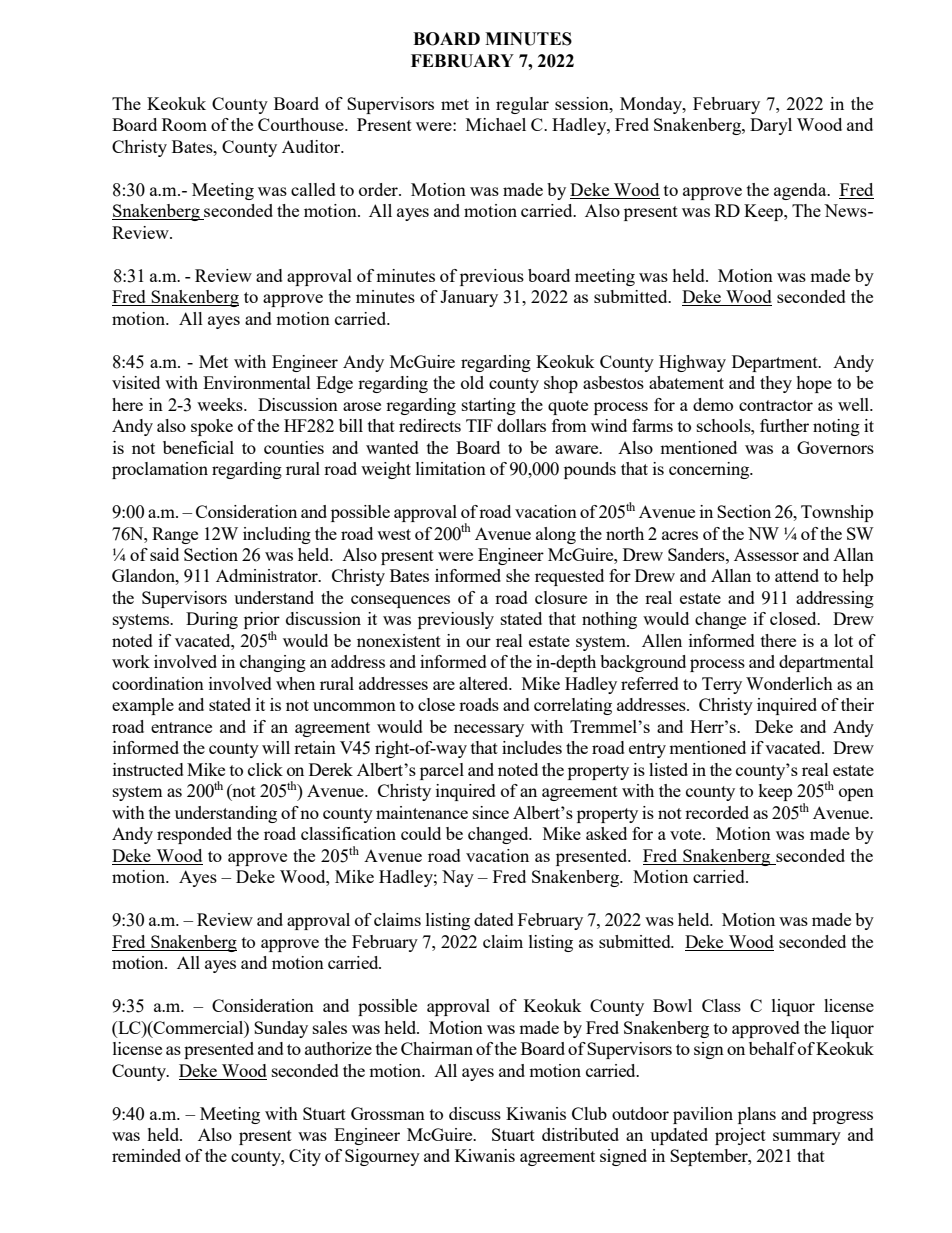 The width and height of the image is (952, 1233). Describe the element at coordinates (146, 1155) in the image. I see `reminded` at that location.
